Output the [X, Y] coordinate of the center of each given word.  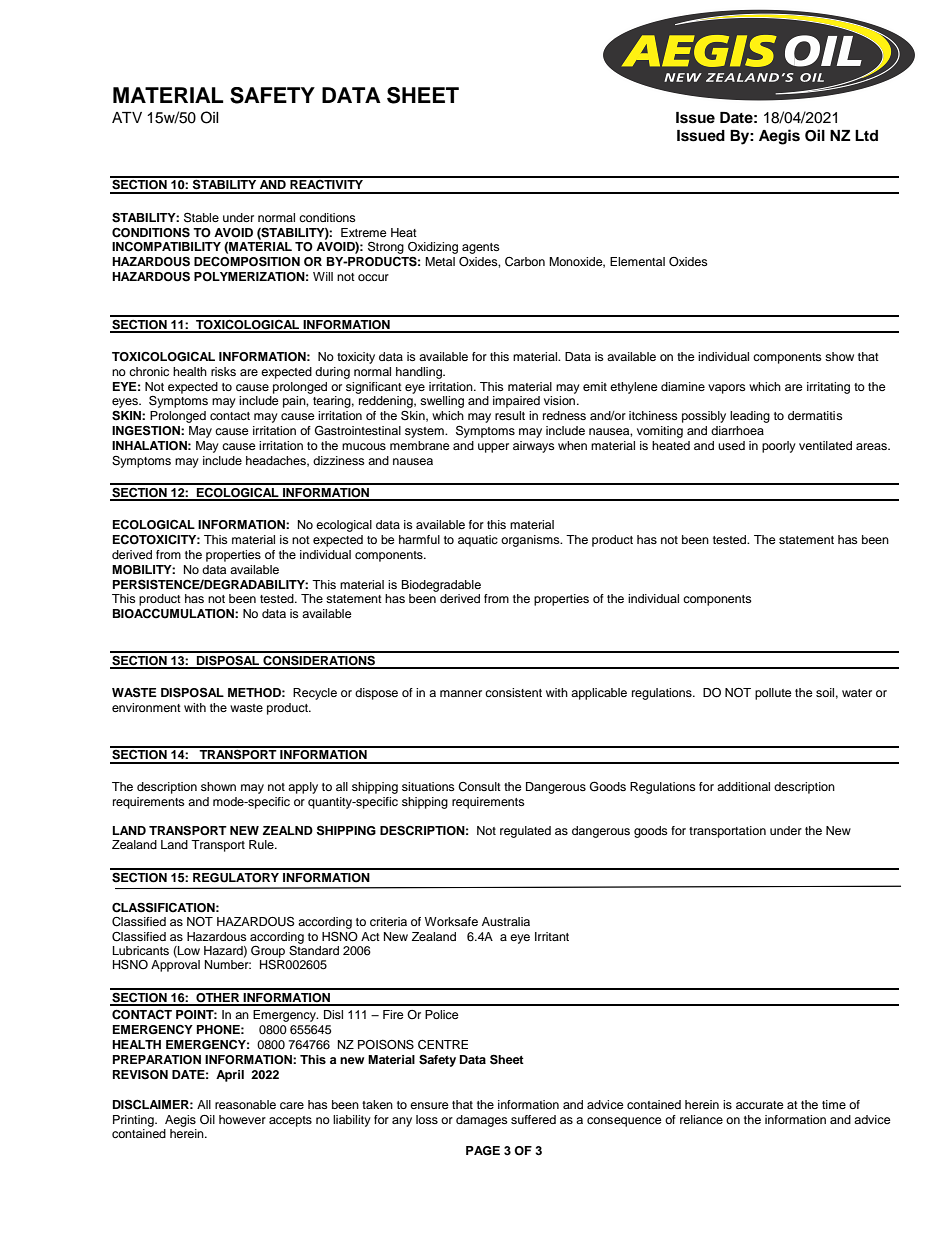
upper [493, 448]
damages [482, 1121]
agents [481, 248]
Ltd [866, 135]
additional [743, 786]
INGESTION [147, 430]
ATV [127, 117]
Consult [479, 787]
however [242, 1119]
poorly [779, 447]
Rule [262, 844]
